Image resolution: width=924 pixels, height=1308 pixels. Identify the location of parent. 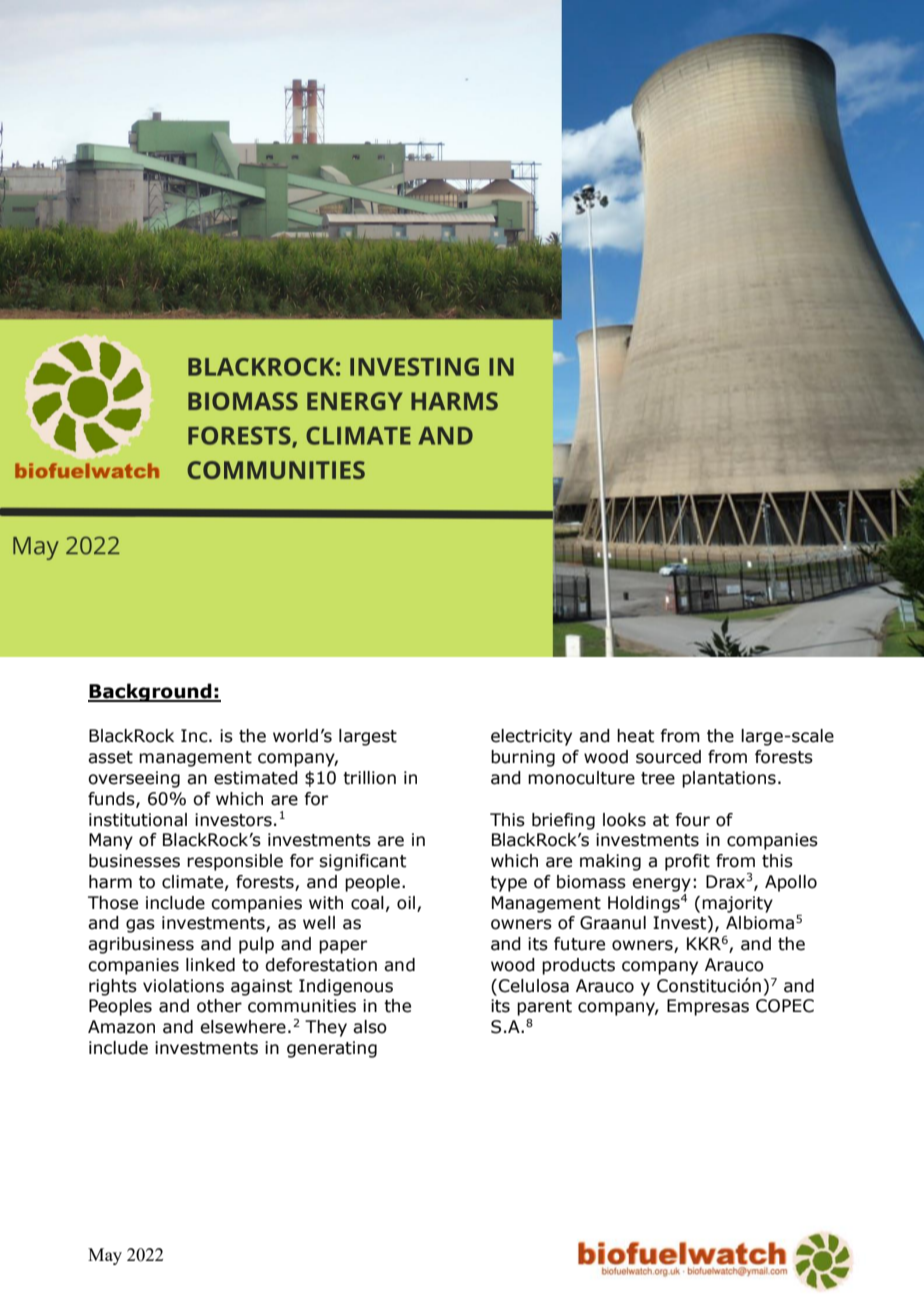
(544, 1008).
